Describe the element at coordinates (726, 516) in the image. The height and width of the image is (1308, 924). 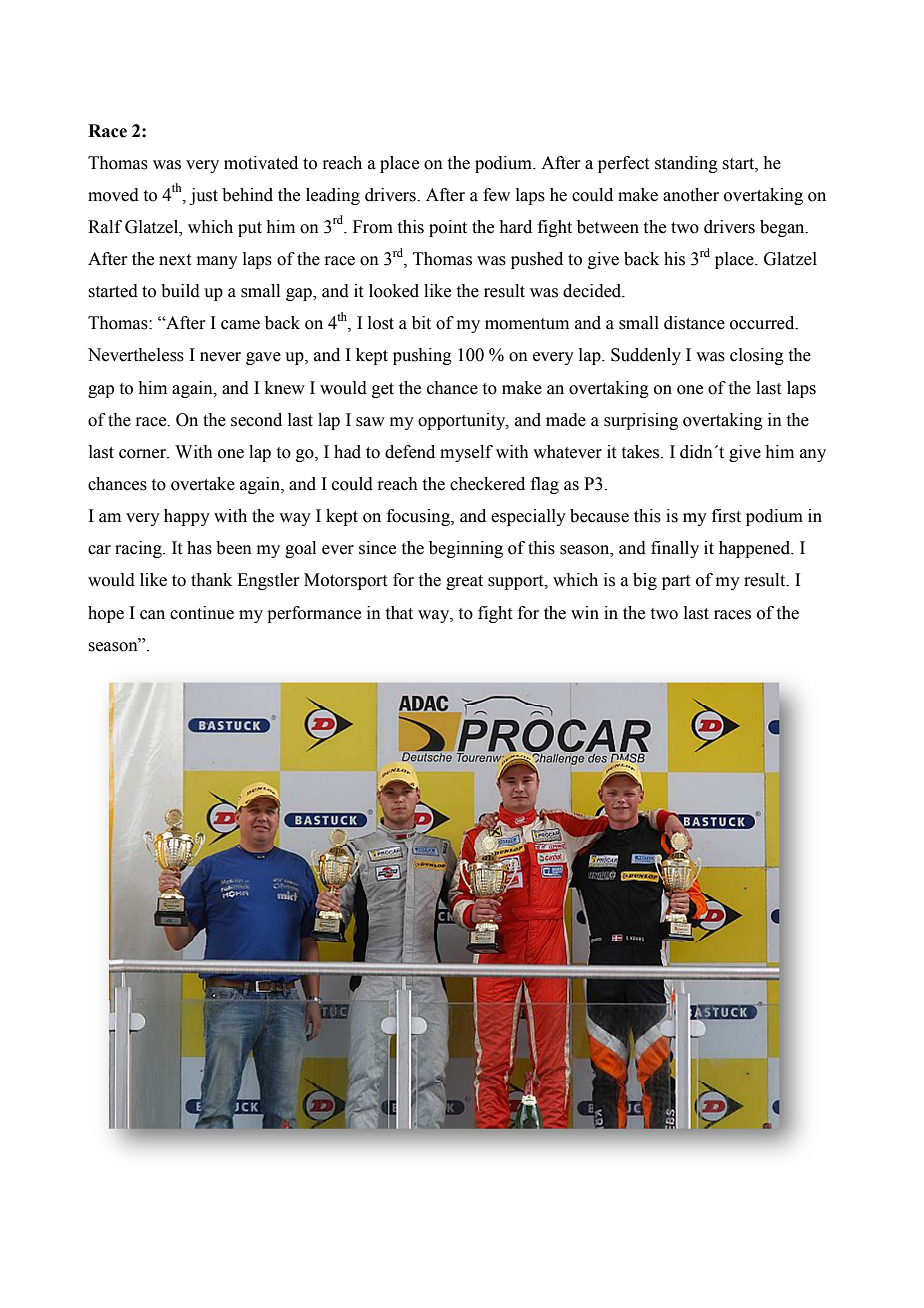
I see `first` at that location.
